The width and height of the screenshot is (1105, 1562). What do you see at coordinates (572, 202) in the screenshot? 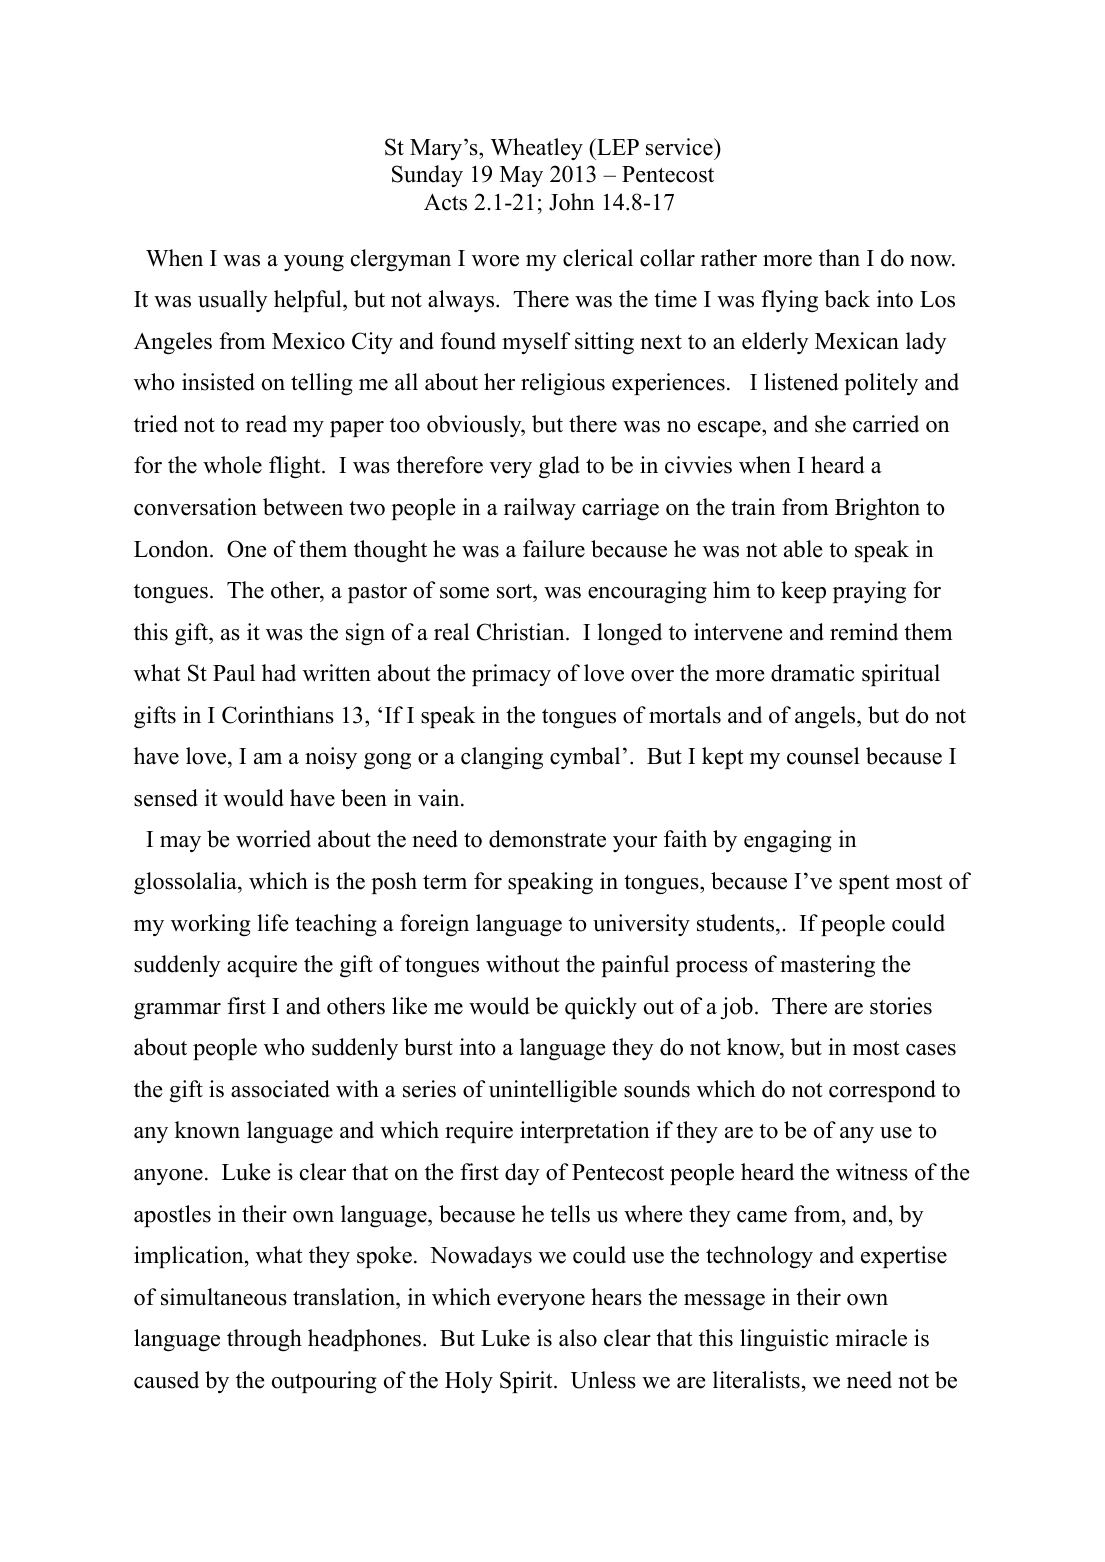
I see `John` at bounding box center [572, 202].
